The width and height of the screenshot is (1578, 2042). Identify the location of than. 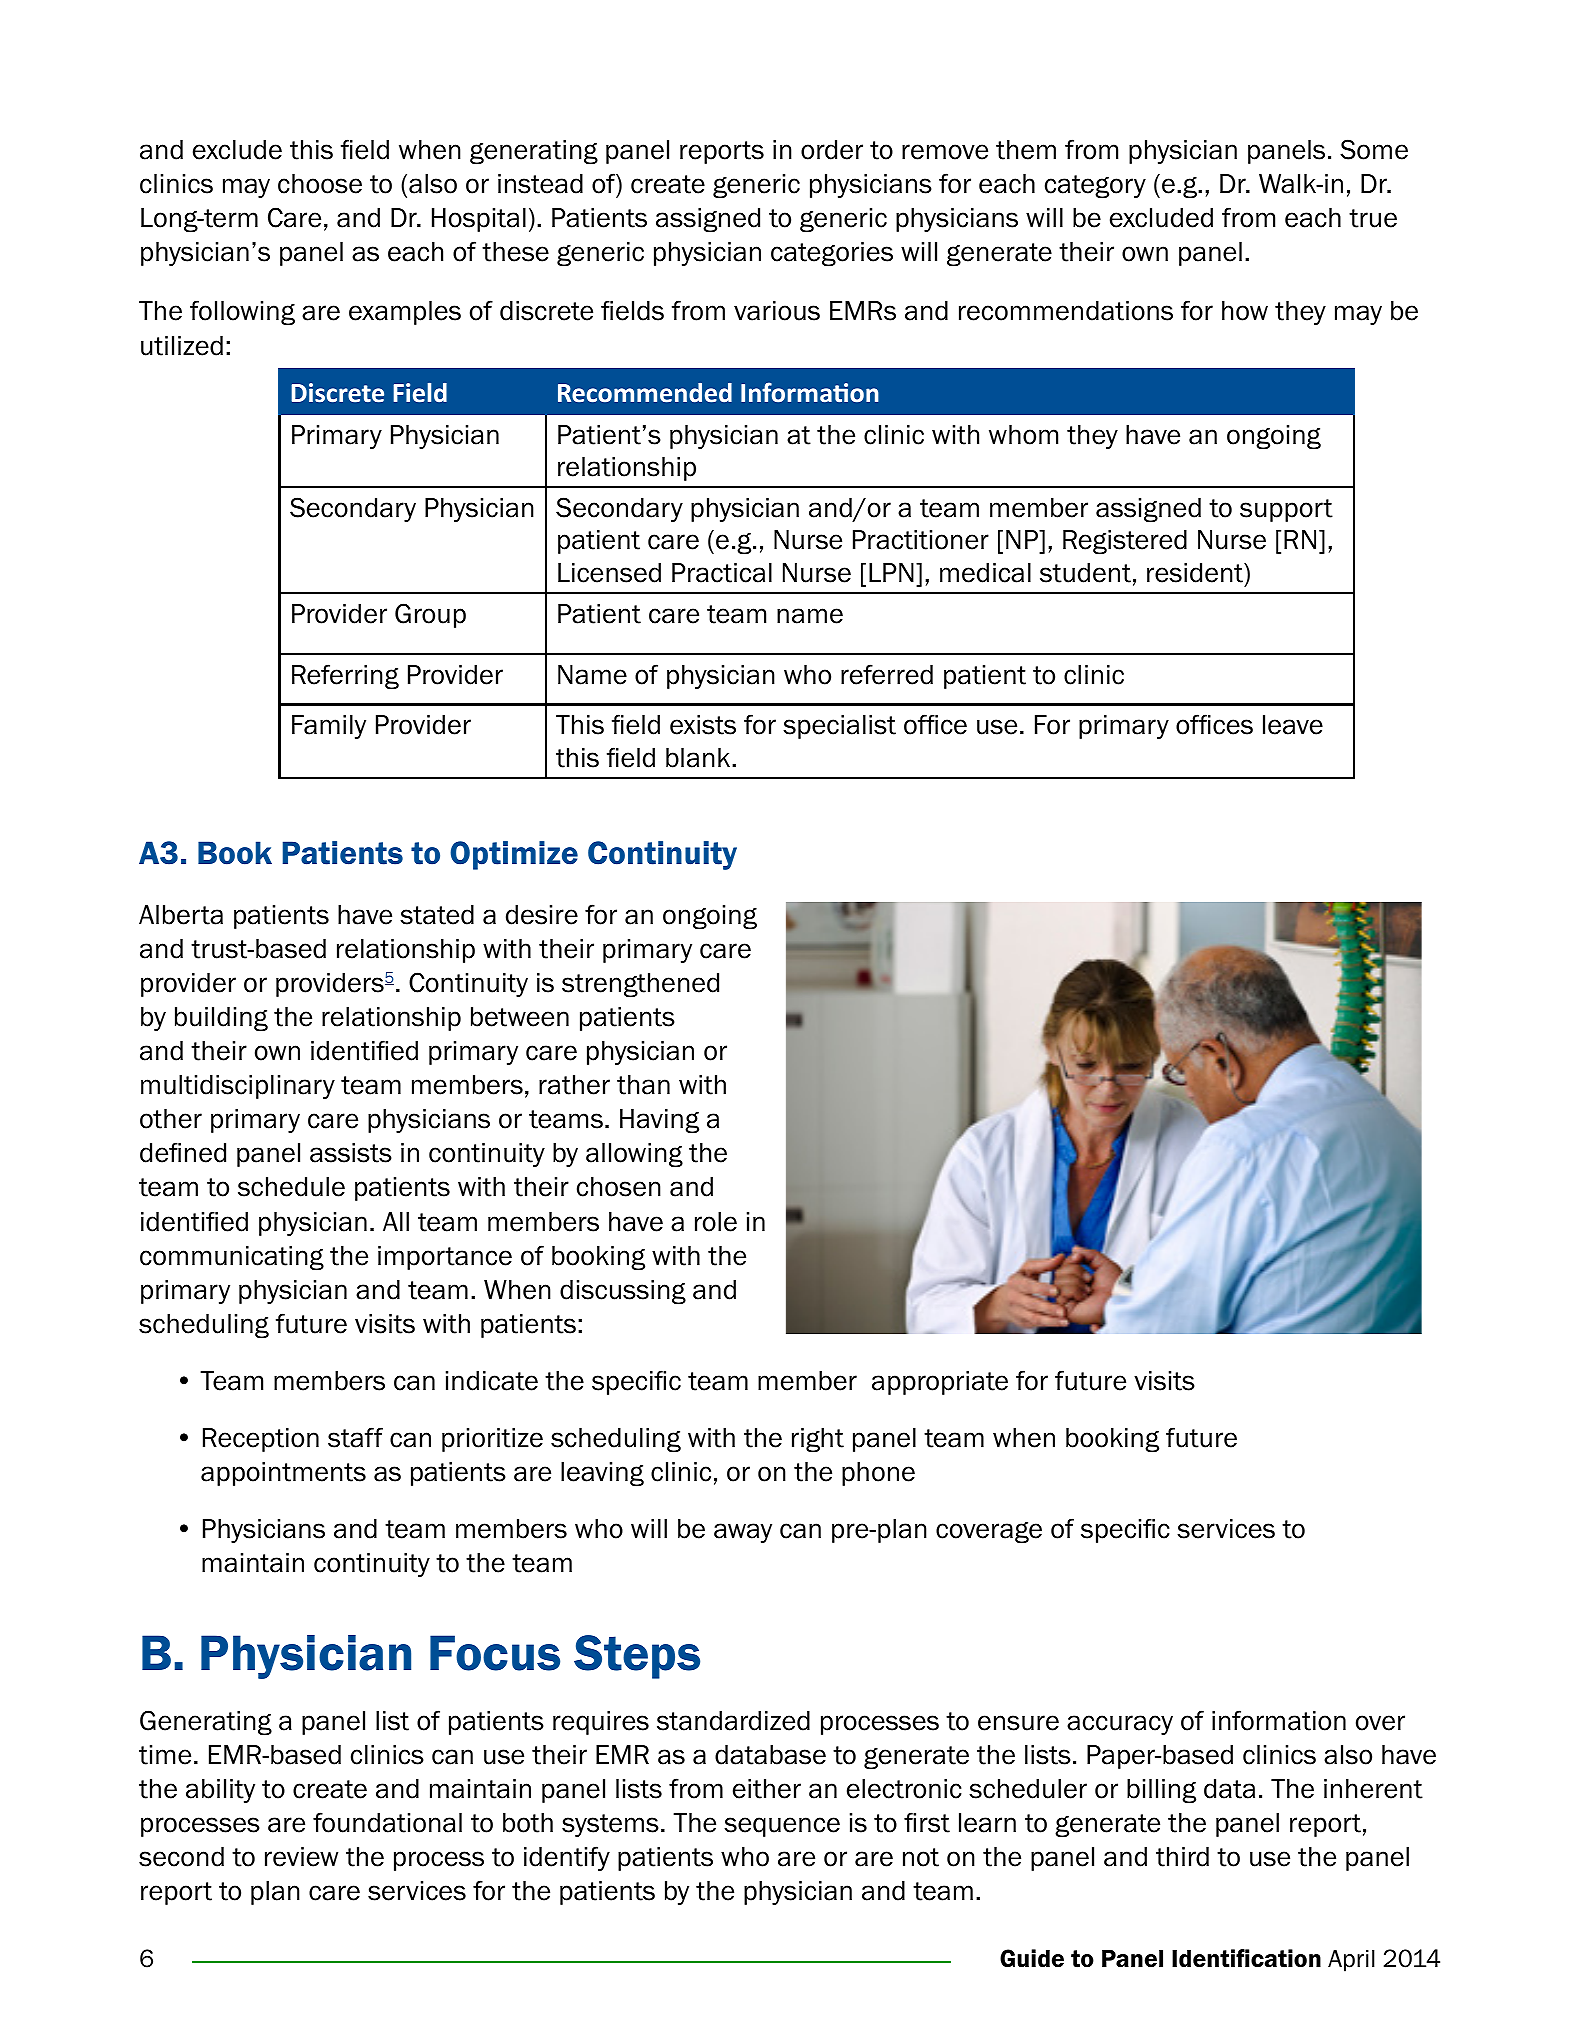
(643, 1085).
